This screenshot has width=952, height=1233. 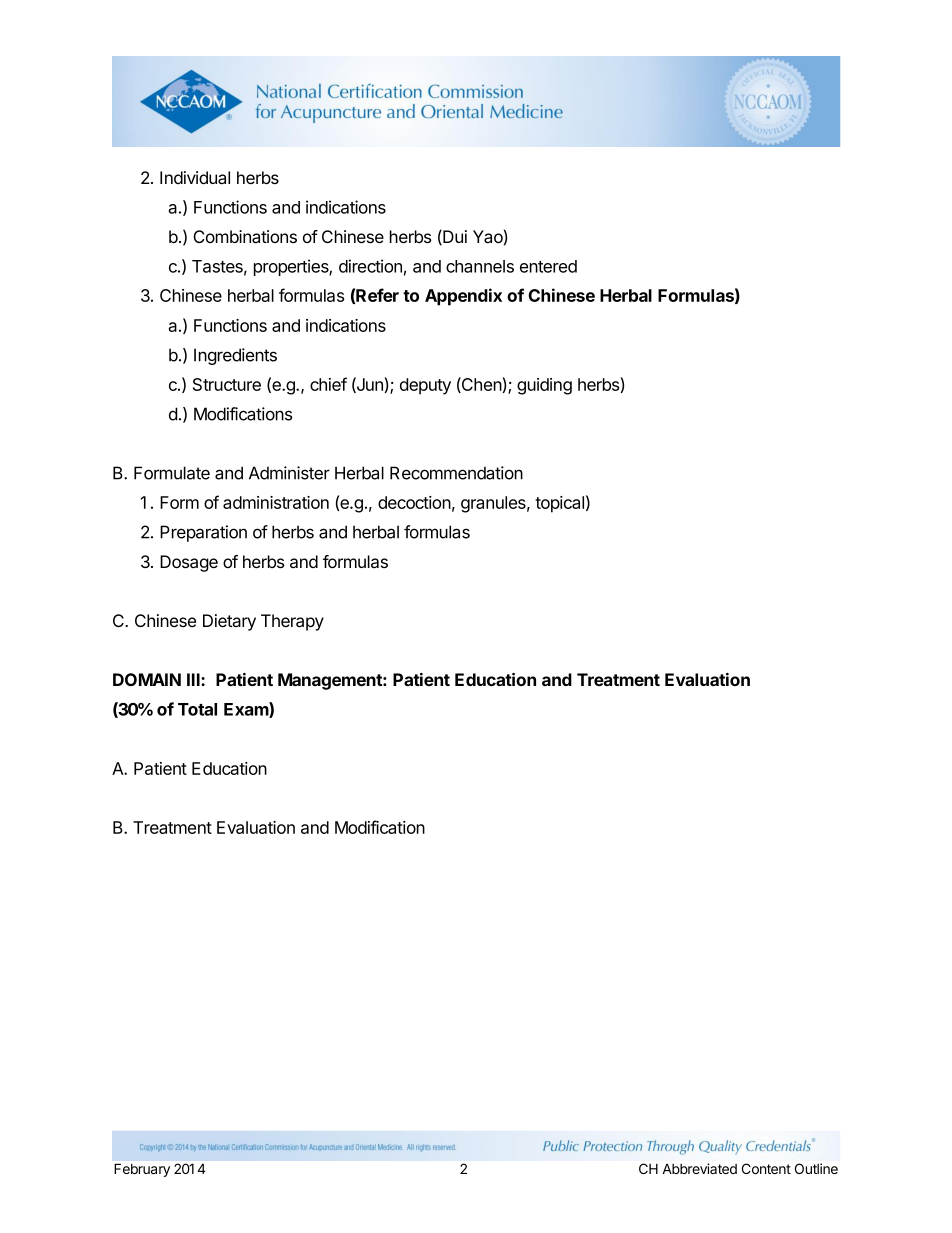 What do you see at coordinates (766, 1168) in the screenshot?
I see `Content` at bounding box center [766, 1168].
